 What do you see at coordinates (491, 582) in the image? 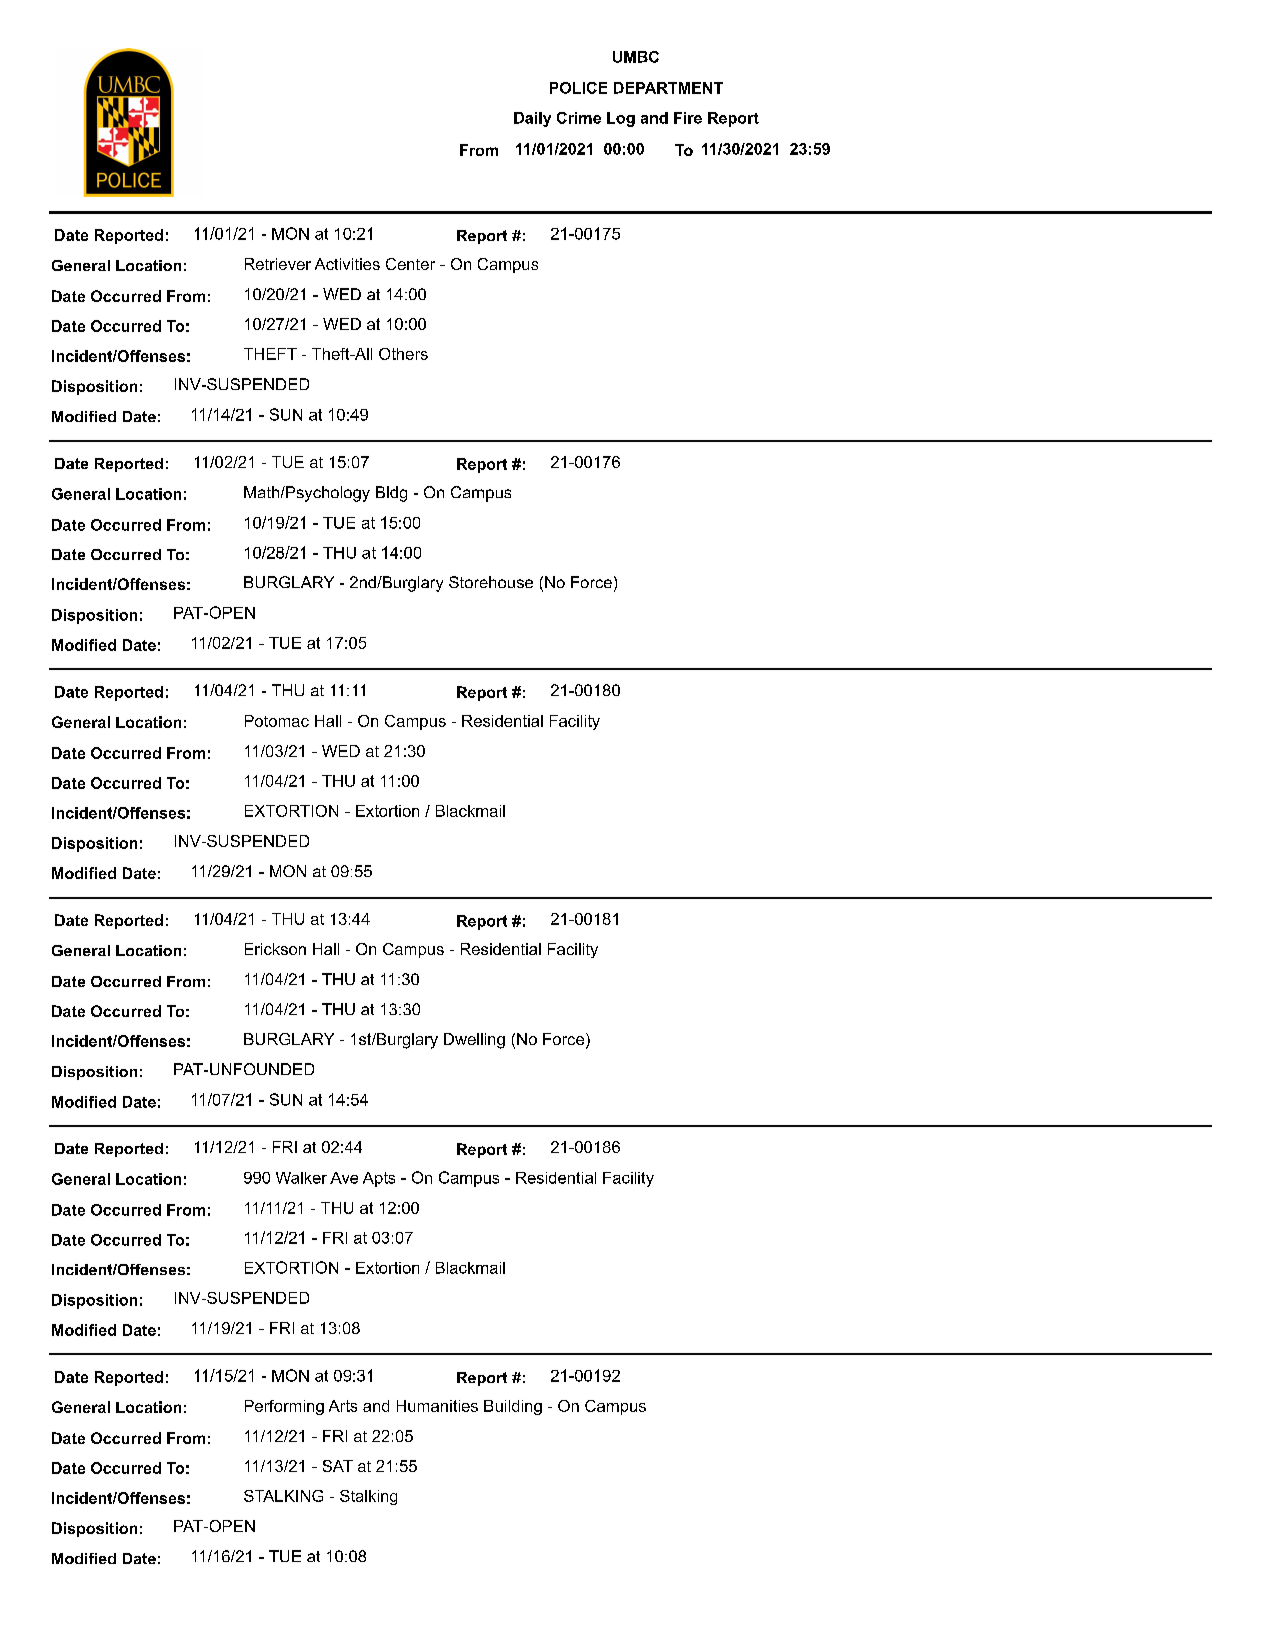
I see `Storehouse` at bounding box center [491, 582].
